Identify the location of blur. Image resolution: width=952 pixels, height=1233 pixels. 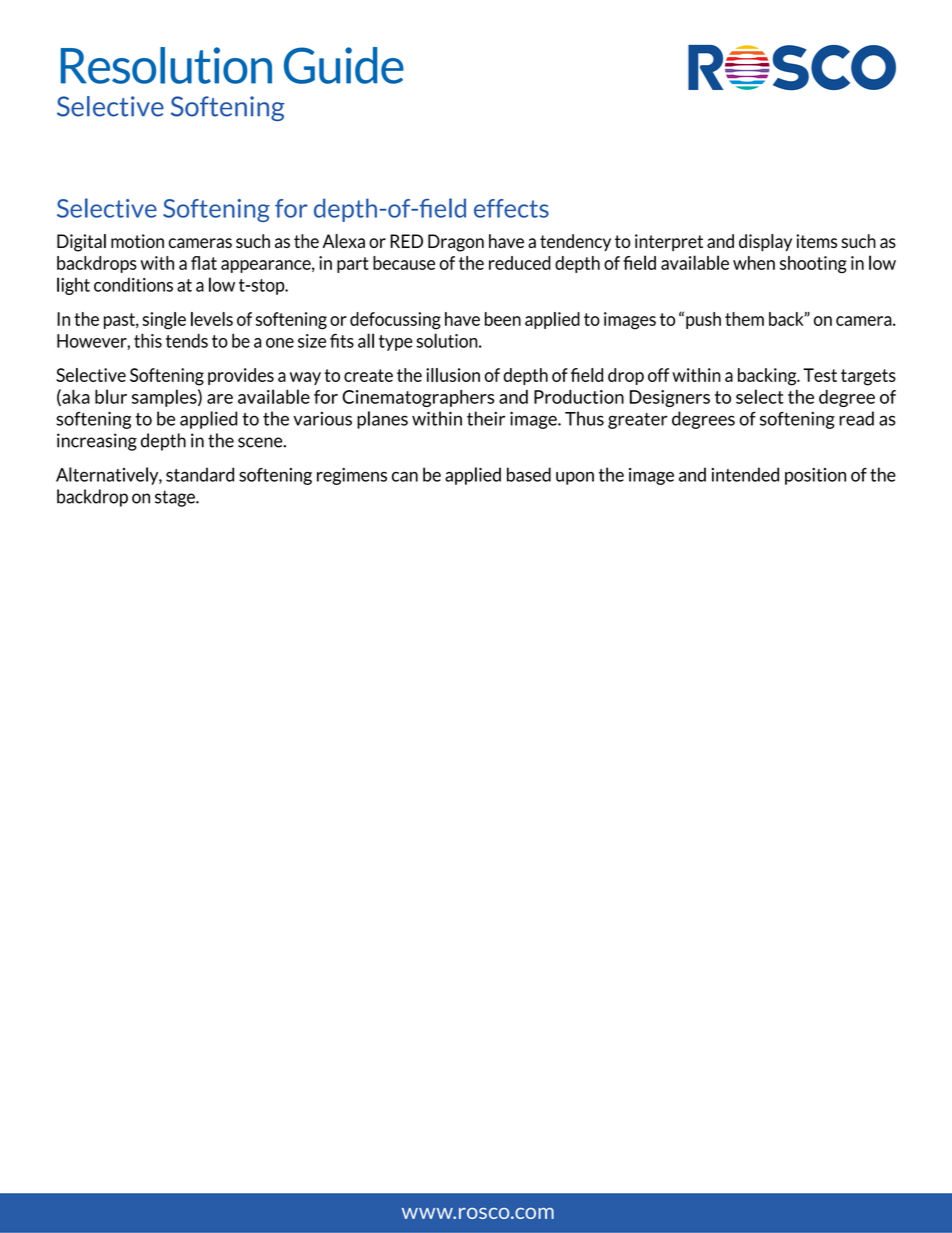
(111, 396).
